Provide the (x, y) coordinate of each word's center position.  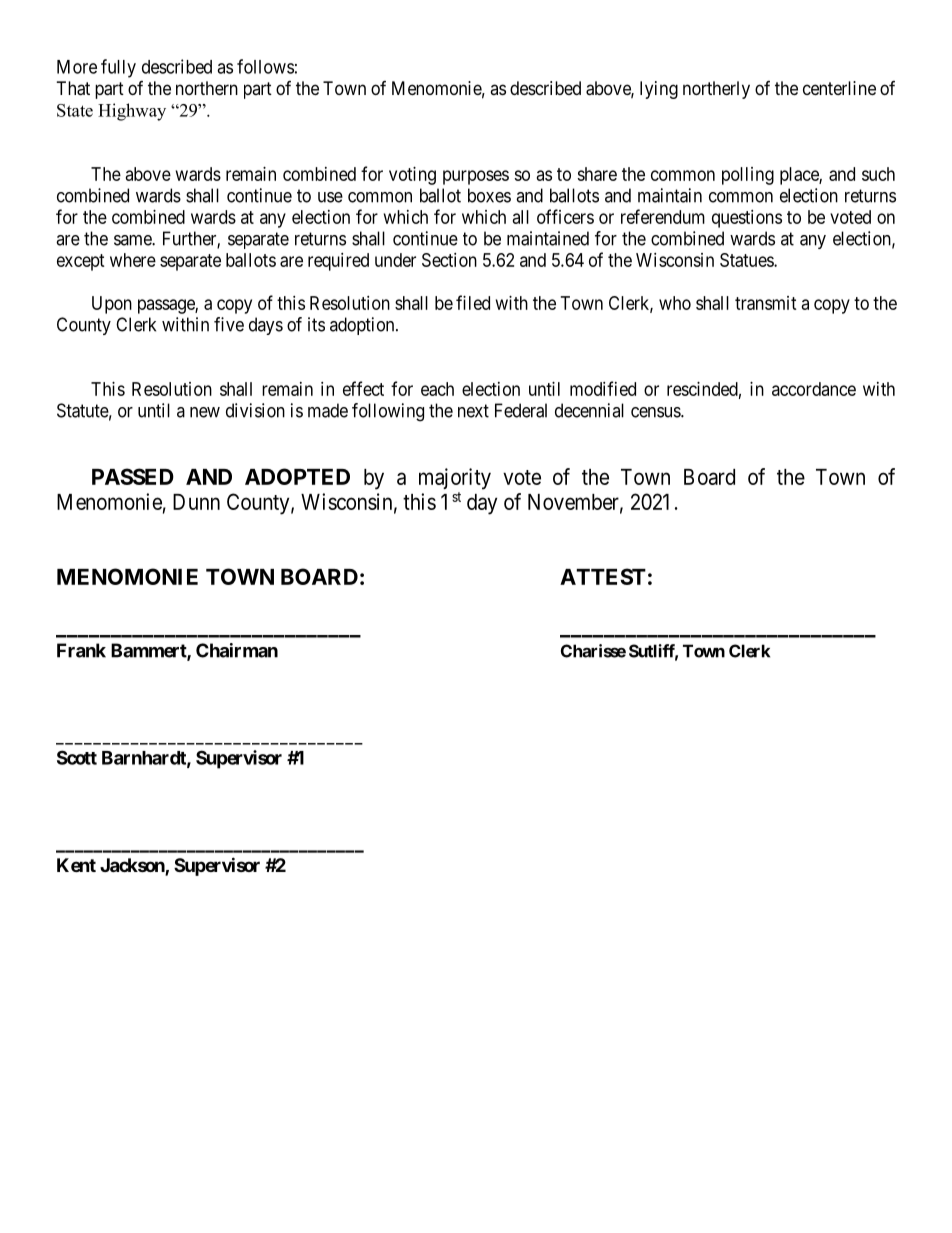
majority (455, 479)
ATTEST (603, 576)
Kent (76, 865)
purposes (476, 177)
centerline (839, 88)
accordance (814, 389)
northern (207, 88)
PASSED (133, 476)
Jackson (133, 866)
